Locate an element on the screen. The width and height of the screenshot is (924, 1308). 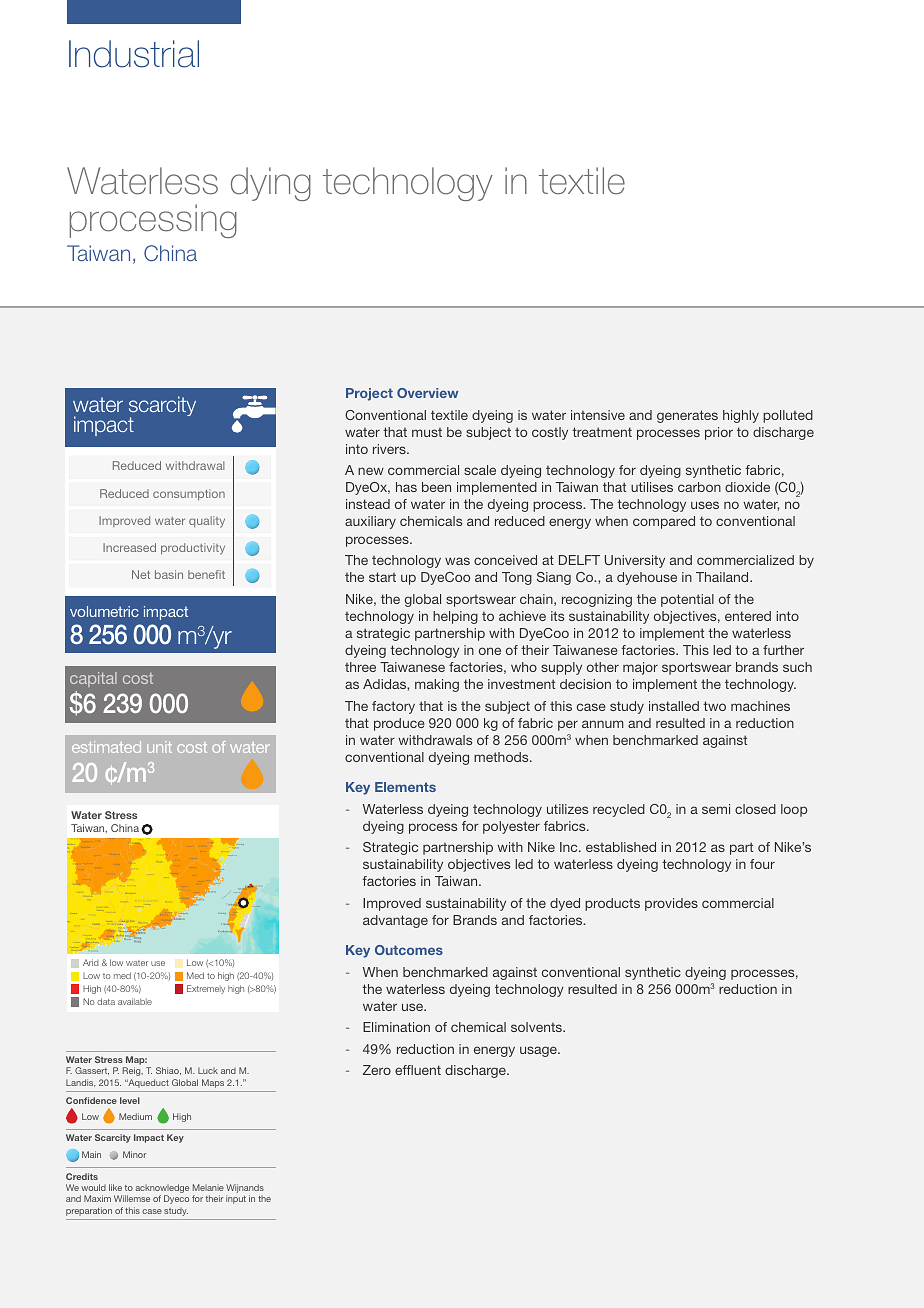
entered is located at coordinates (748, 616).
